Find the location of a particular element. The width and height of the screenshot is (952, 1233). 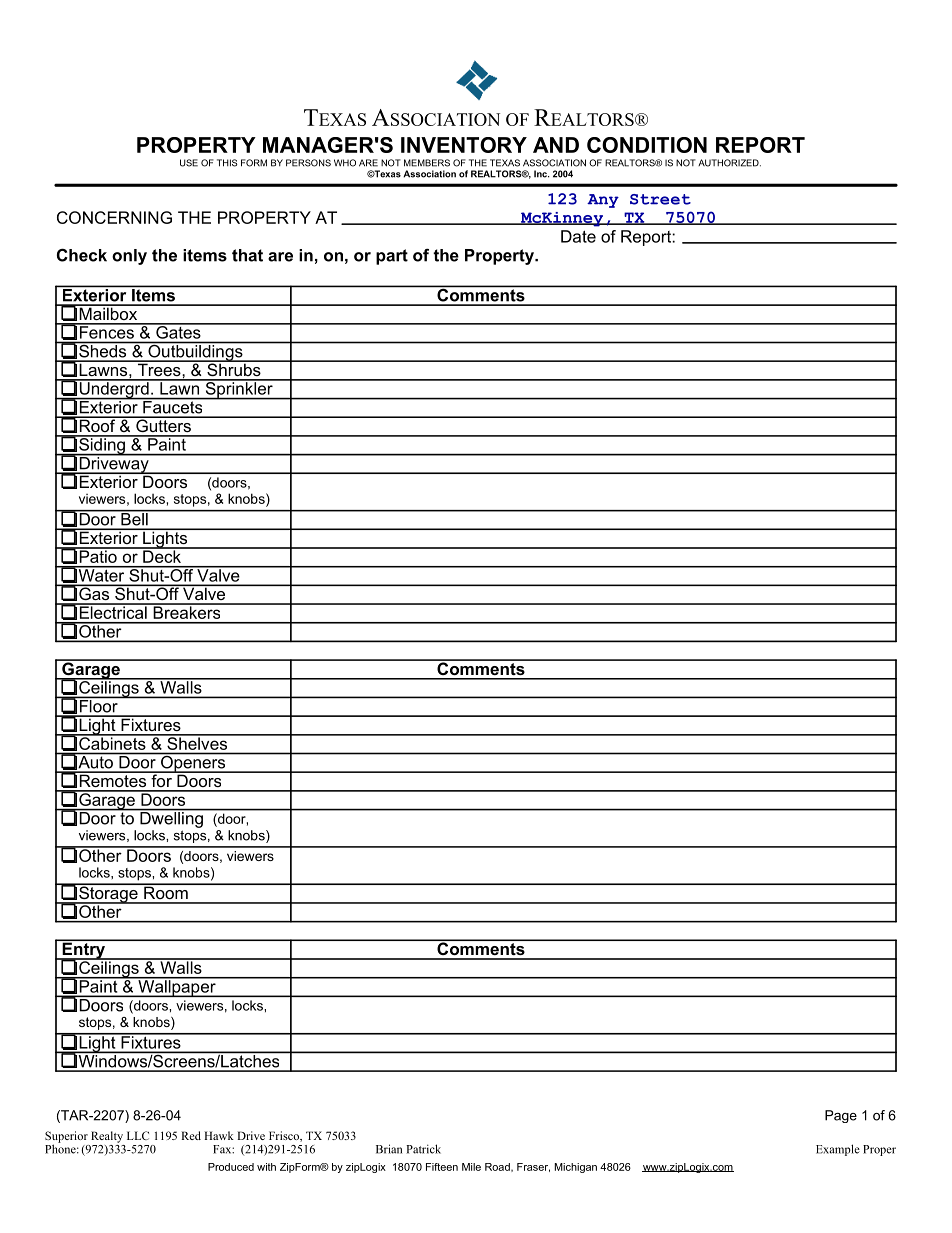

that is located at coordinates (247, 255).
